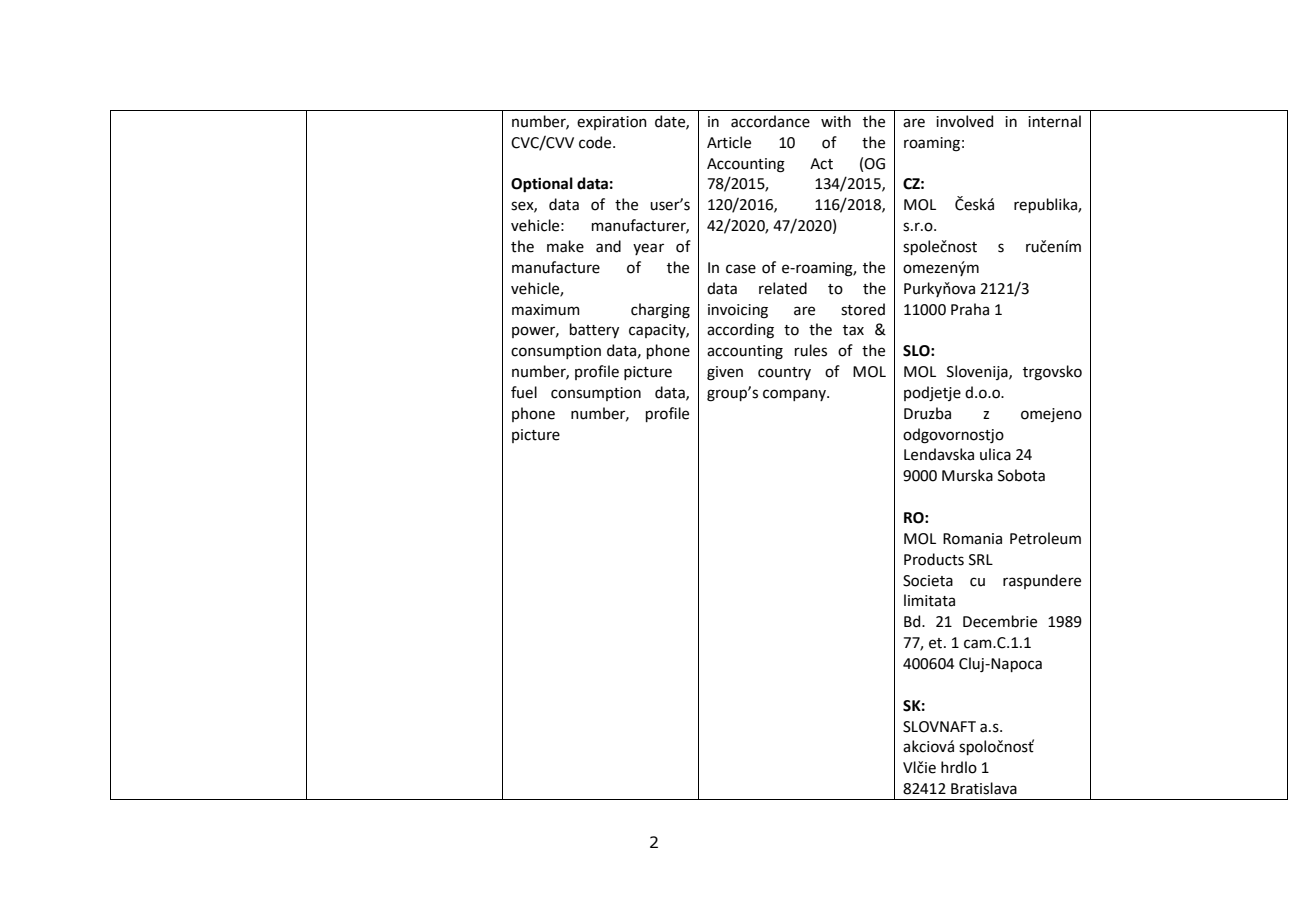 This screenshot has width=1308, height=924. Describe the element at coordinates (770, 121) in the screenshot. I see `accordance` at that location.
